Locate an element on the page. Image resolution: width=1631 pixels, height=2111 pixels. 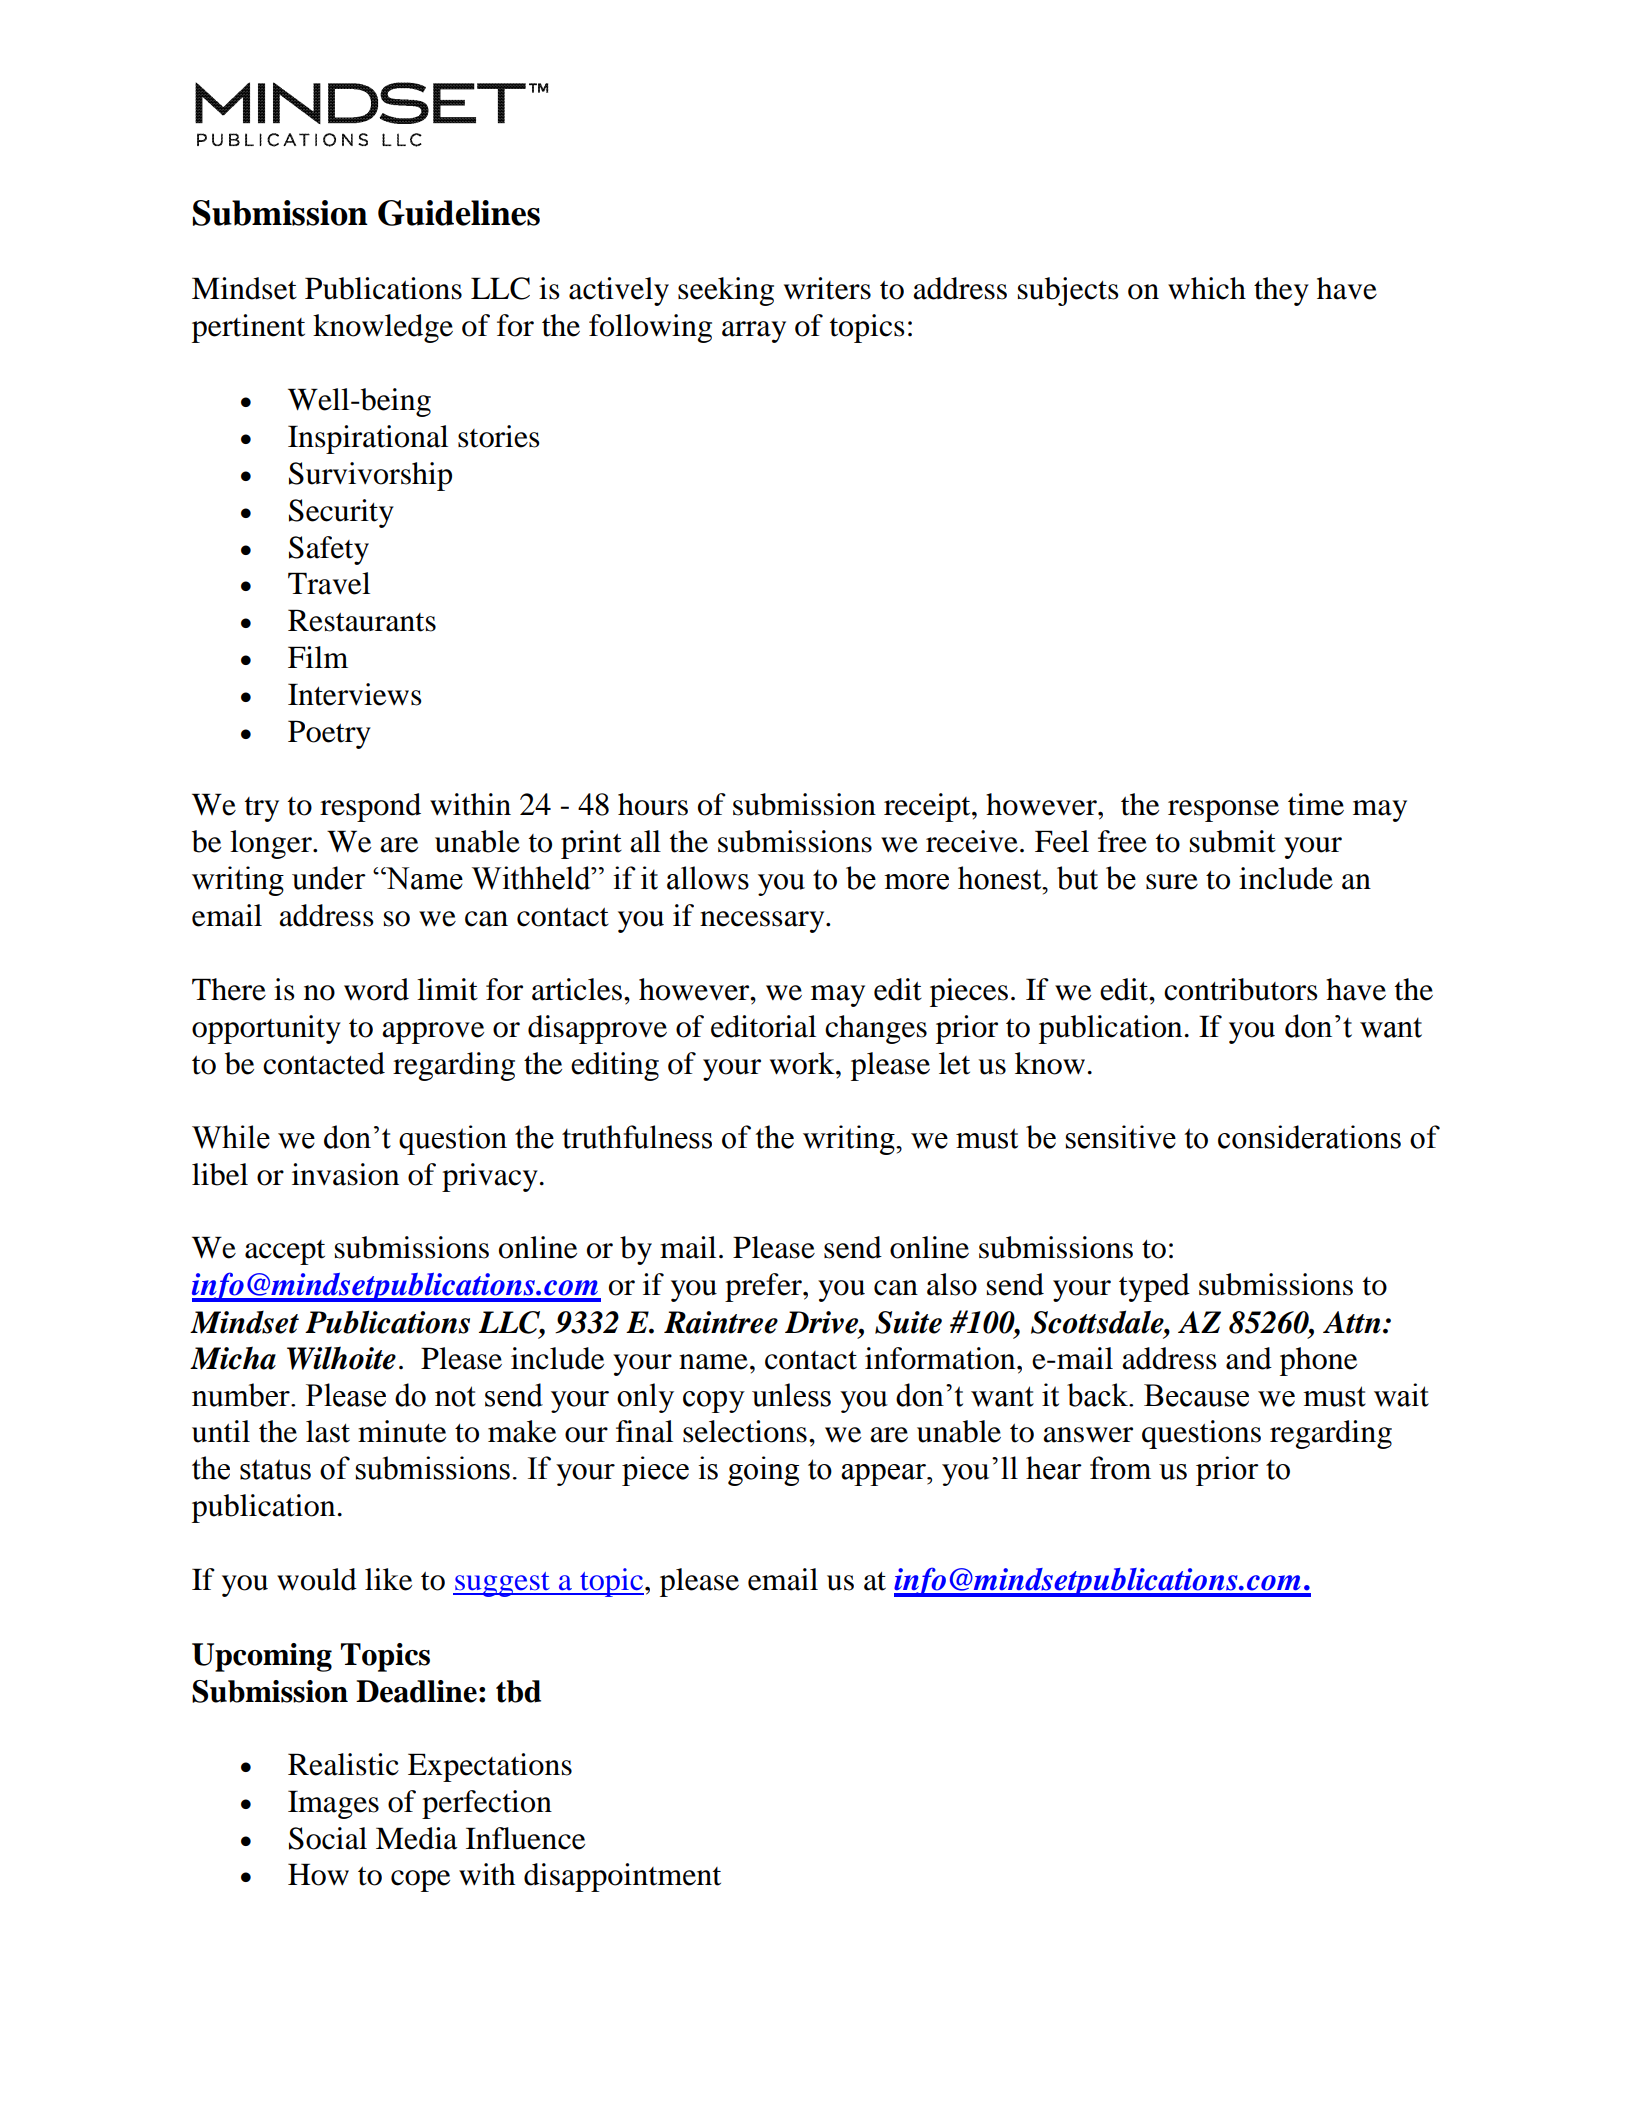
they is located at coordinates (1281, 291).
